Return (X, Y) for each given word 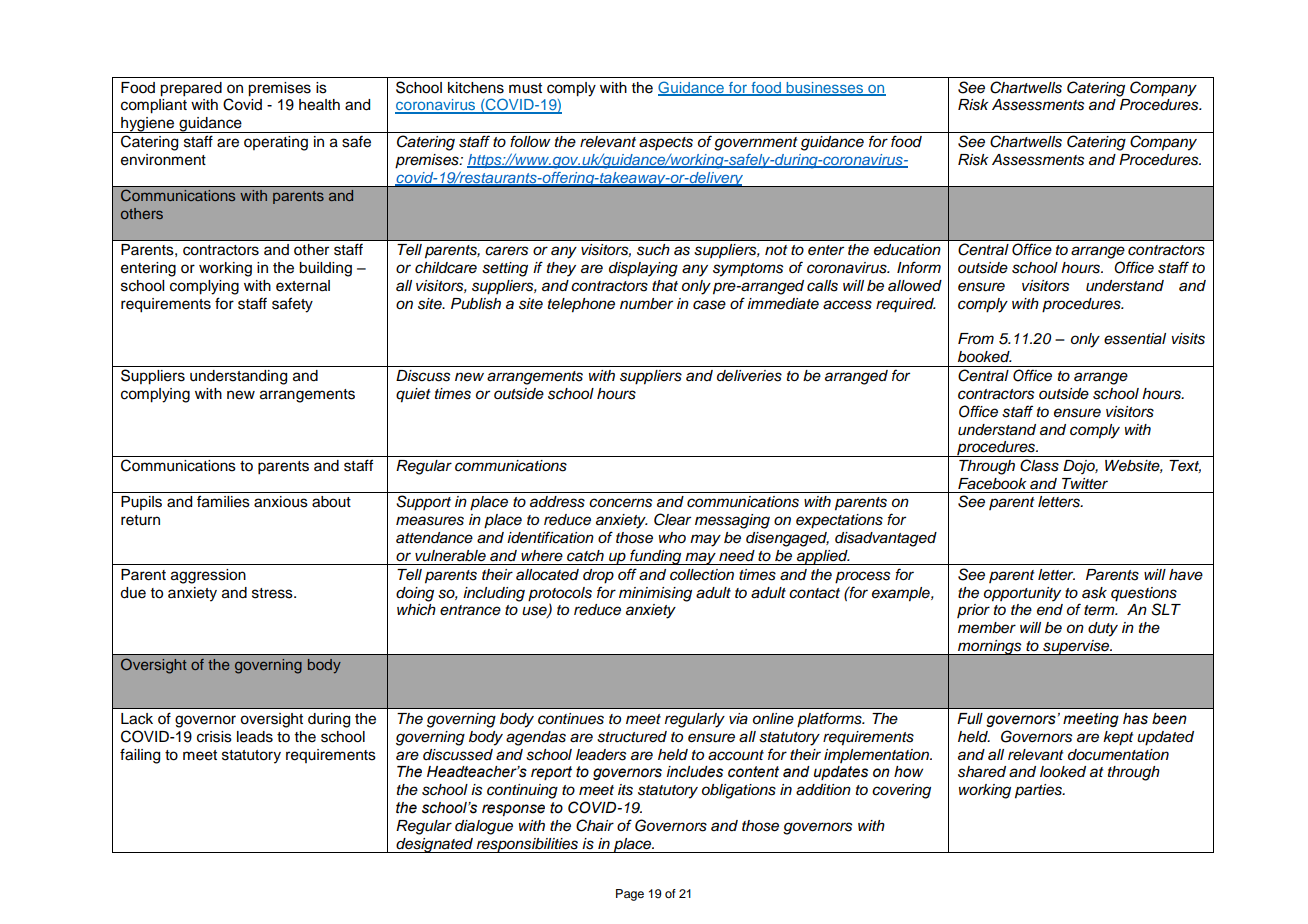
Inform (919, 267)
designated (434, 845)
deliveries (749, 376)
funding (656, 557)
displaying (643, 269)
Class (1039, 465)
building (325, 269)
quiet (413, 395)
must (525, 88)
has (1135, 719)
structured (632, 737)
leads (255, 737)
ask (1094, 593)
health (319, 105)
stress (273, 593)
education (907, 250)
